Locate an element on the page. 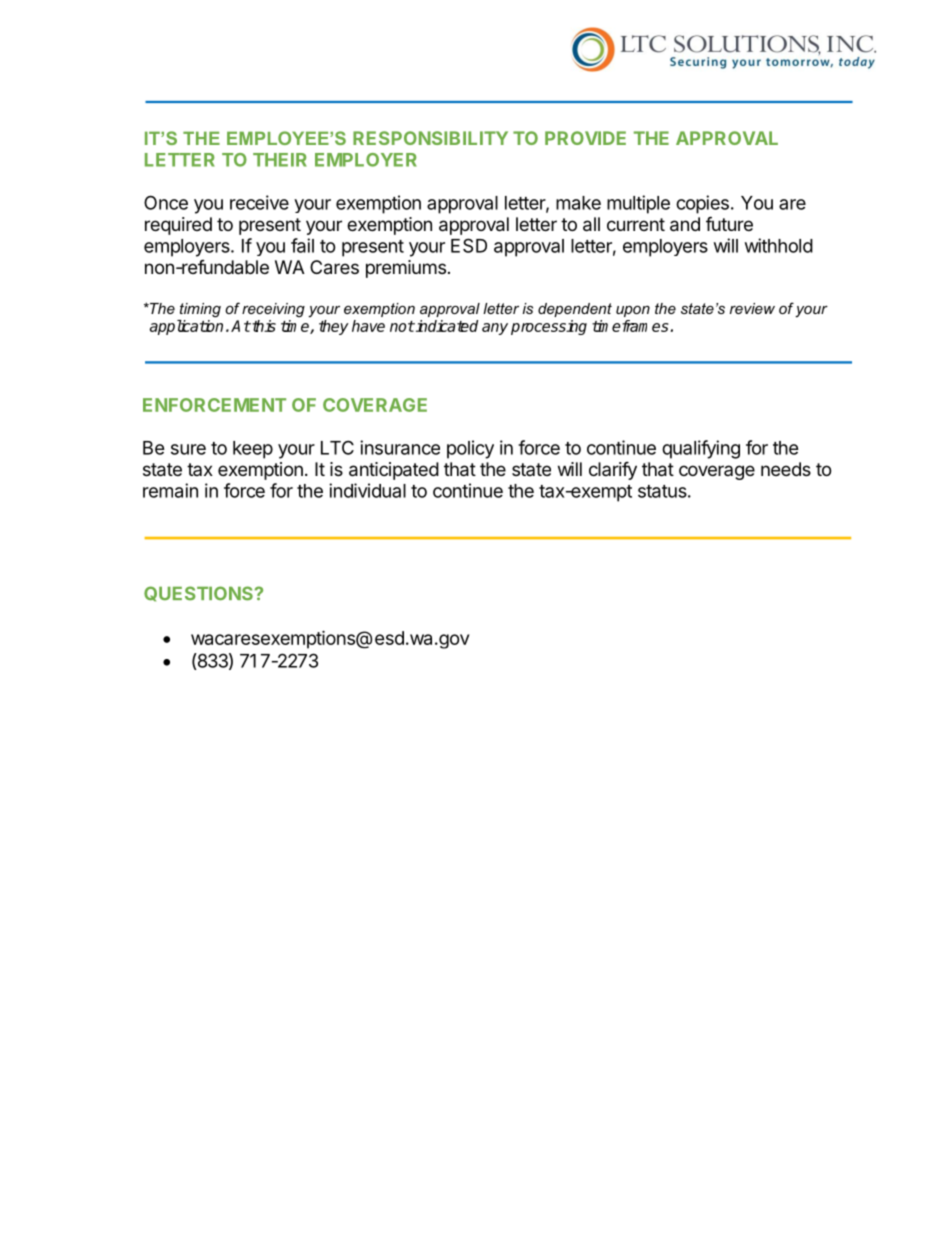 The height and width of the image is (1233, 952). needs is located at coordinates (786, 469).
